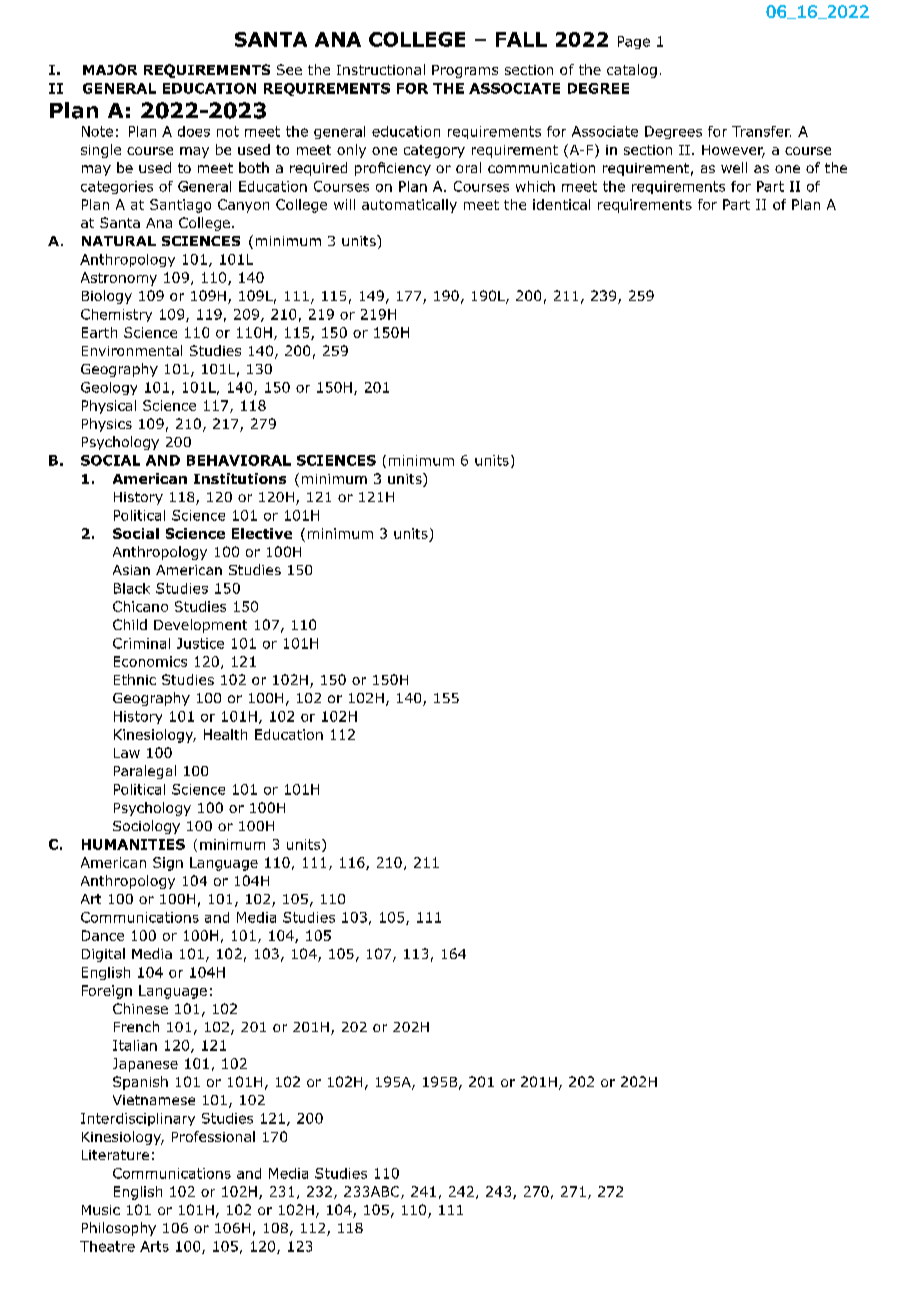 Image resolution: width=898 pixels, height=1316 pixels. Describe the element at coordinates (213, 1136) in the page. I see `Professional` at that location.
